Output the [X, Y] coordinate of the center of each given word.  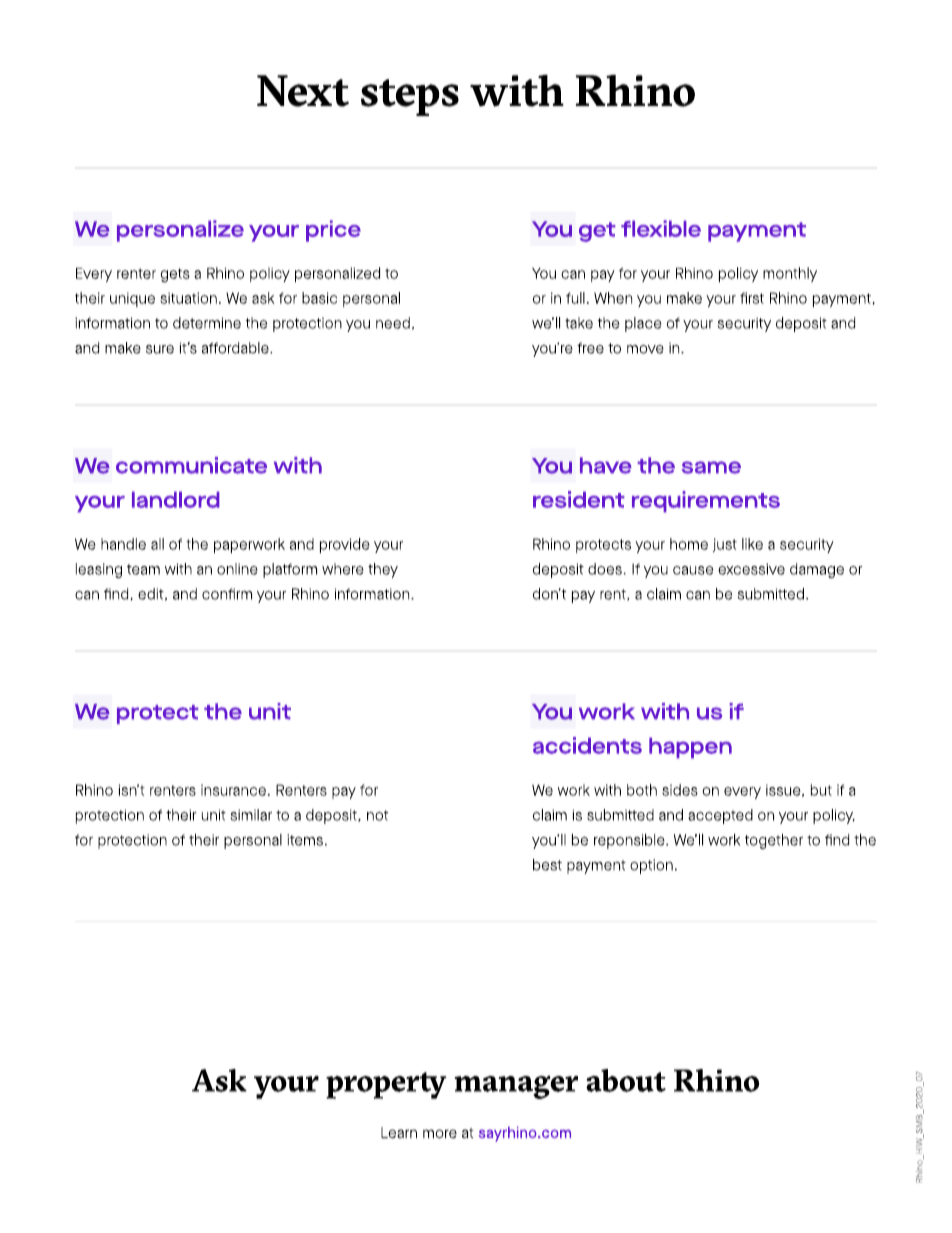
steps [410, 97]
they [383, 570]
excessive [751, 569]
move [645, 349]
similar [251, 815]
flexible [661, 228]
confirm [227, 594]
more [440, 1134]
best [547, 865]
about [626, 1080]
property [386, 1085]
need [393, 323]
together [774, 841]
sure [160, 349]
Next [303, 91]
